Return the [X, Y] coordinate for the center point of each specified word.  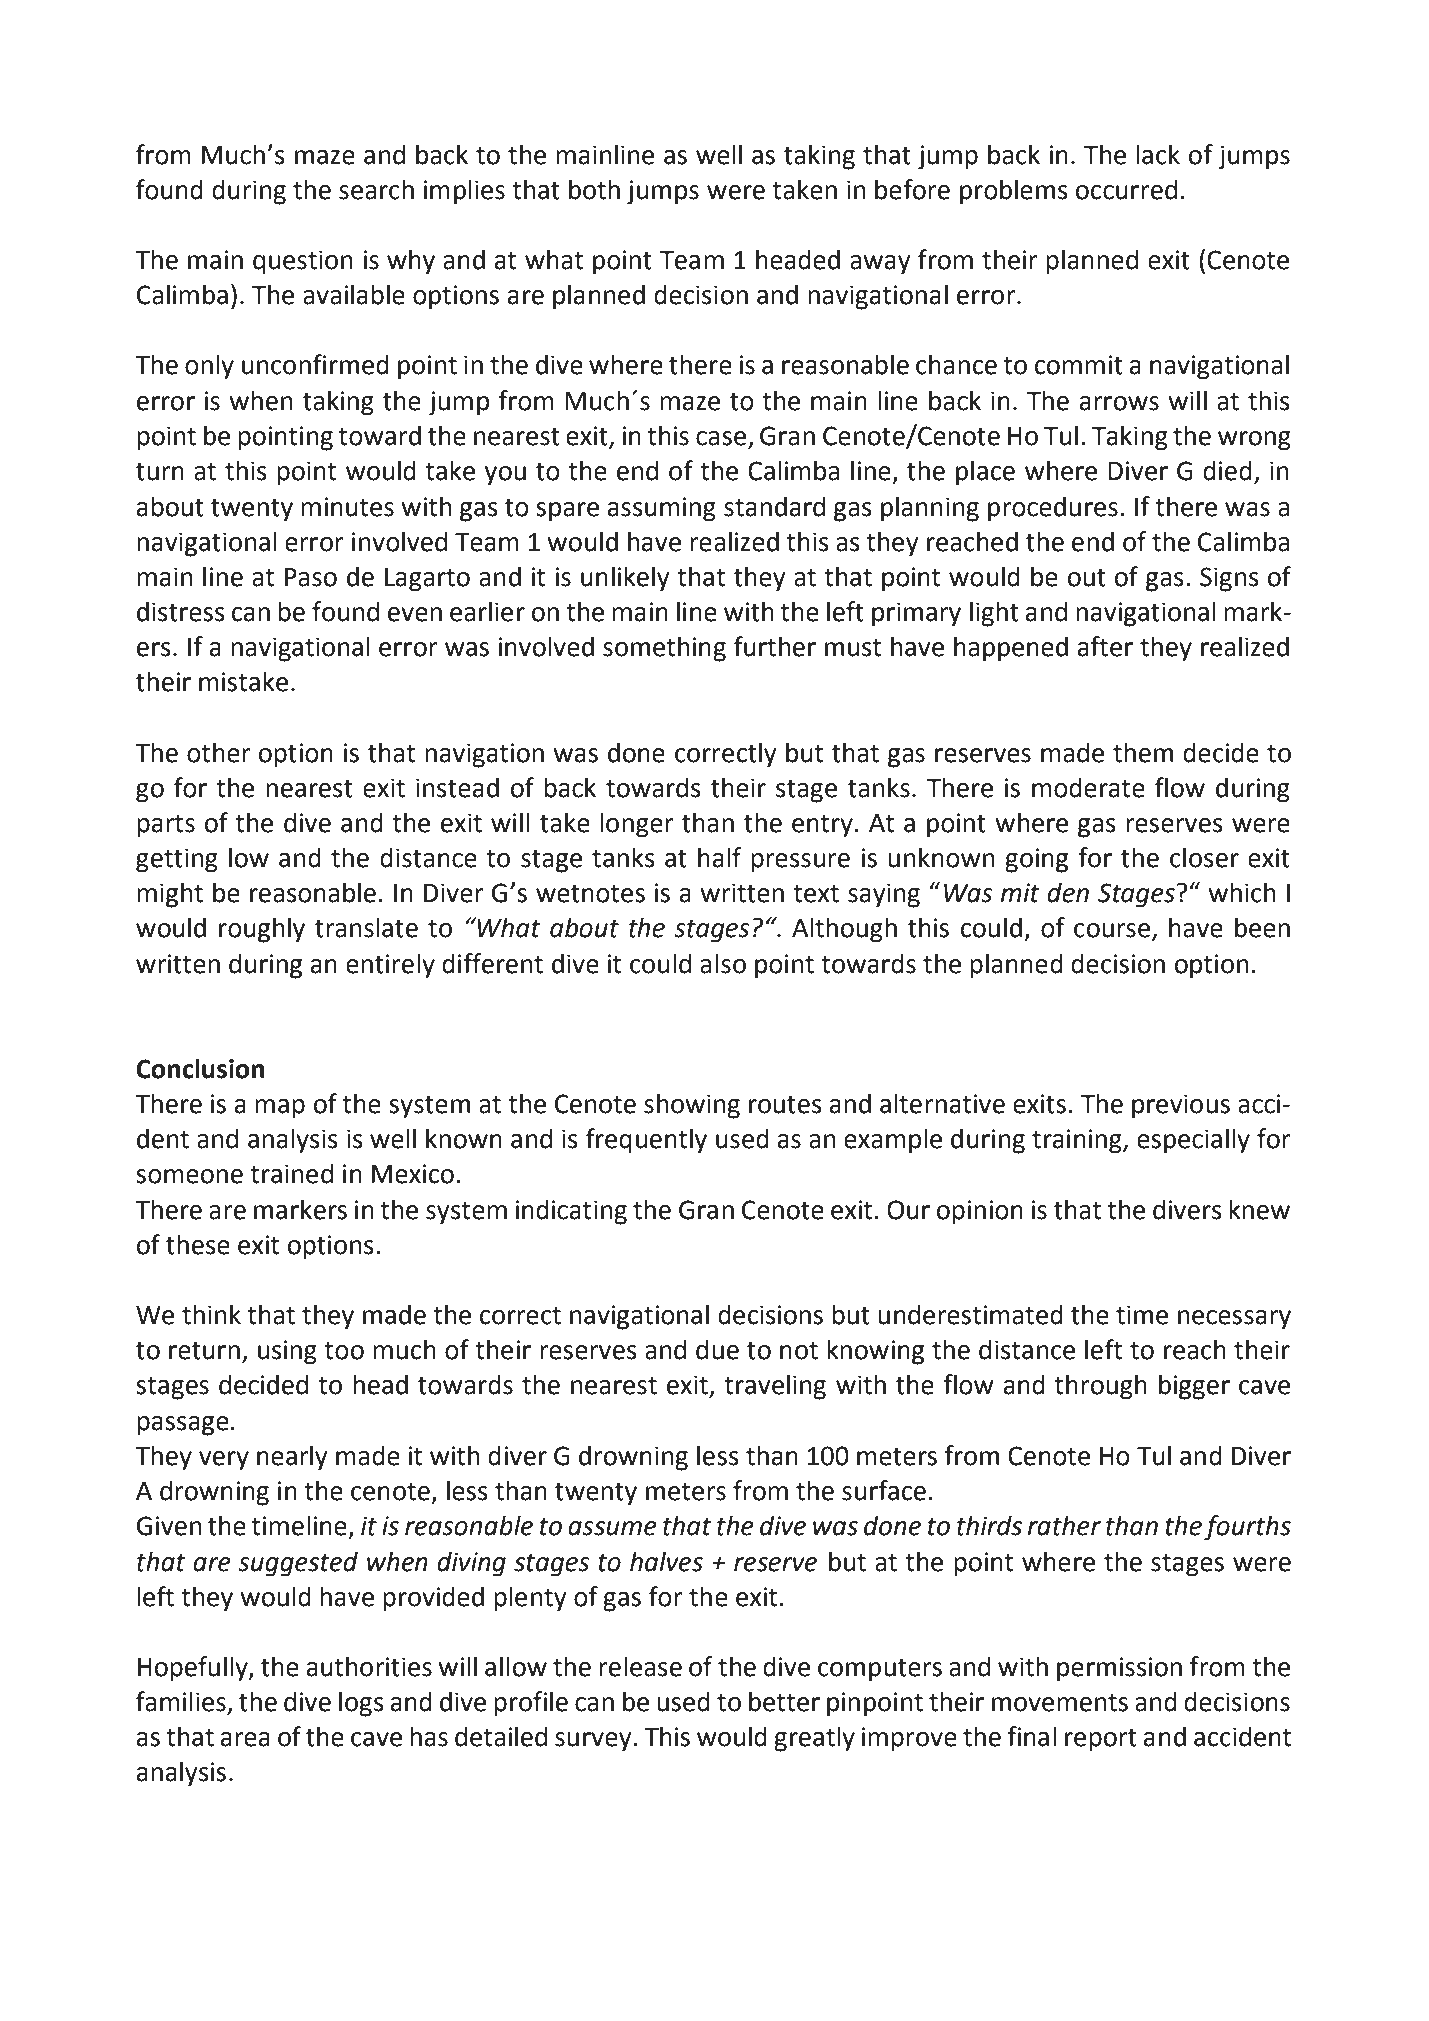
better [784, 1701]
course [1113, 931]
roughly [262, 930]
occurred [1126, 189]
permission [1119, 1669]
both [594, 189]
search [376, 189]
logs [361, 1704]
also [723, 963]
